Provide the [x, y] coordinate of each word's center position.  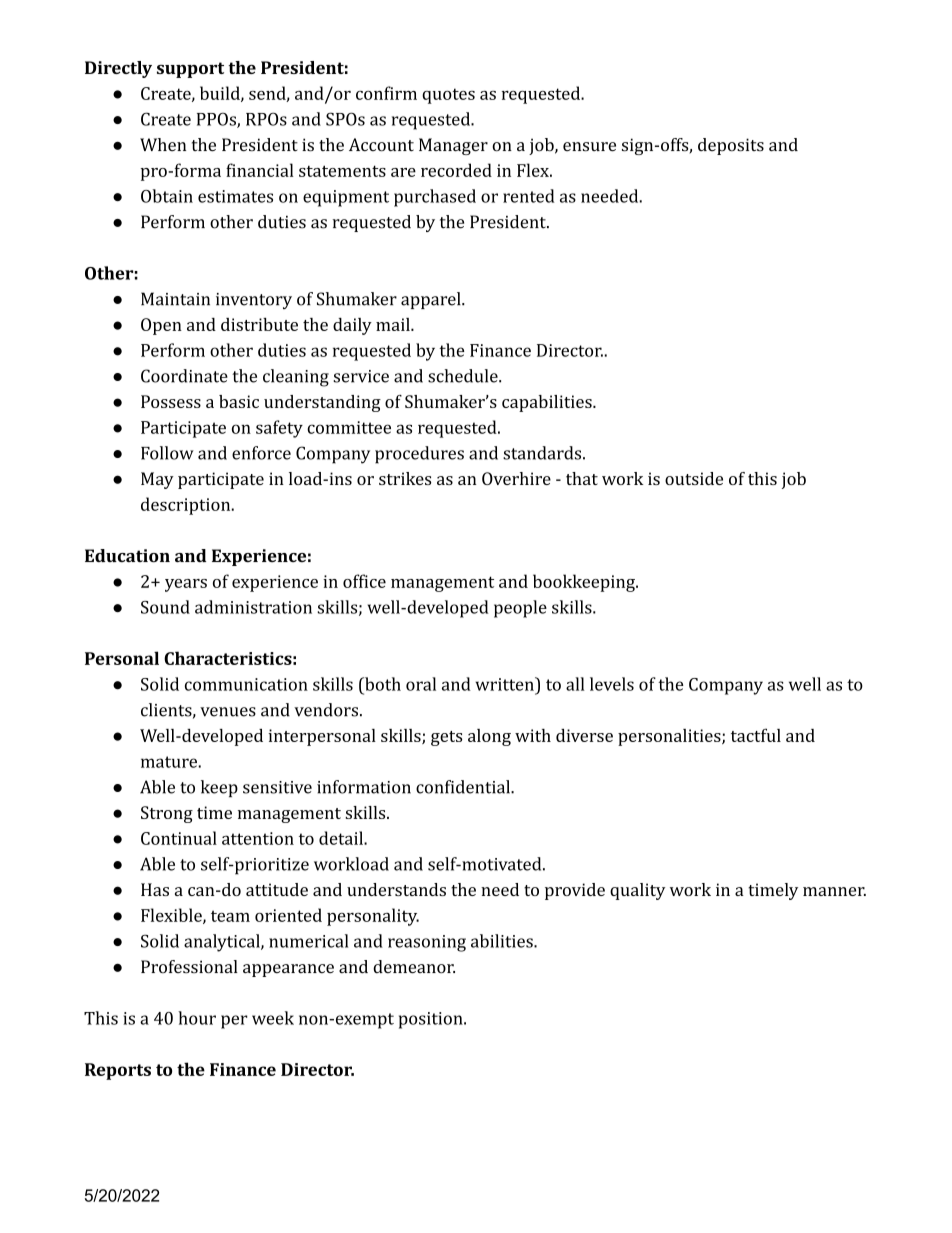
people [520, 609]
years [186, 585]
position [432, 1020]
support [190, 70]
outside [694, 478]
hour [197, 1018]
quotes [448, 96]
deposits [731, 146]
